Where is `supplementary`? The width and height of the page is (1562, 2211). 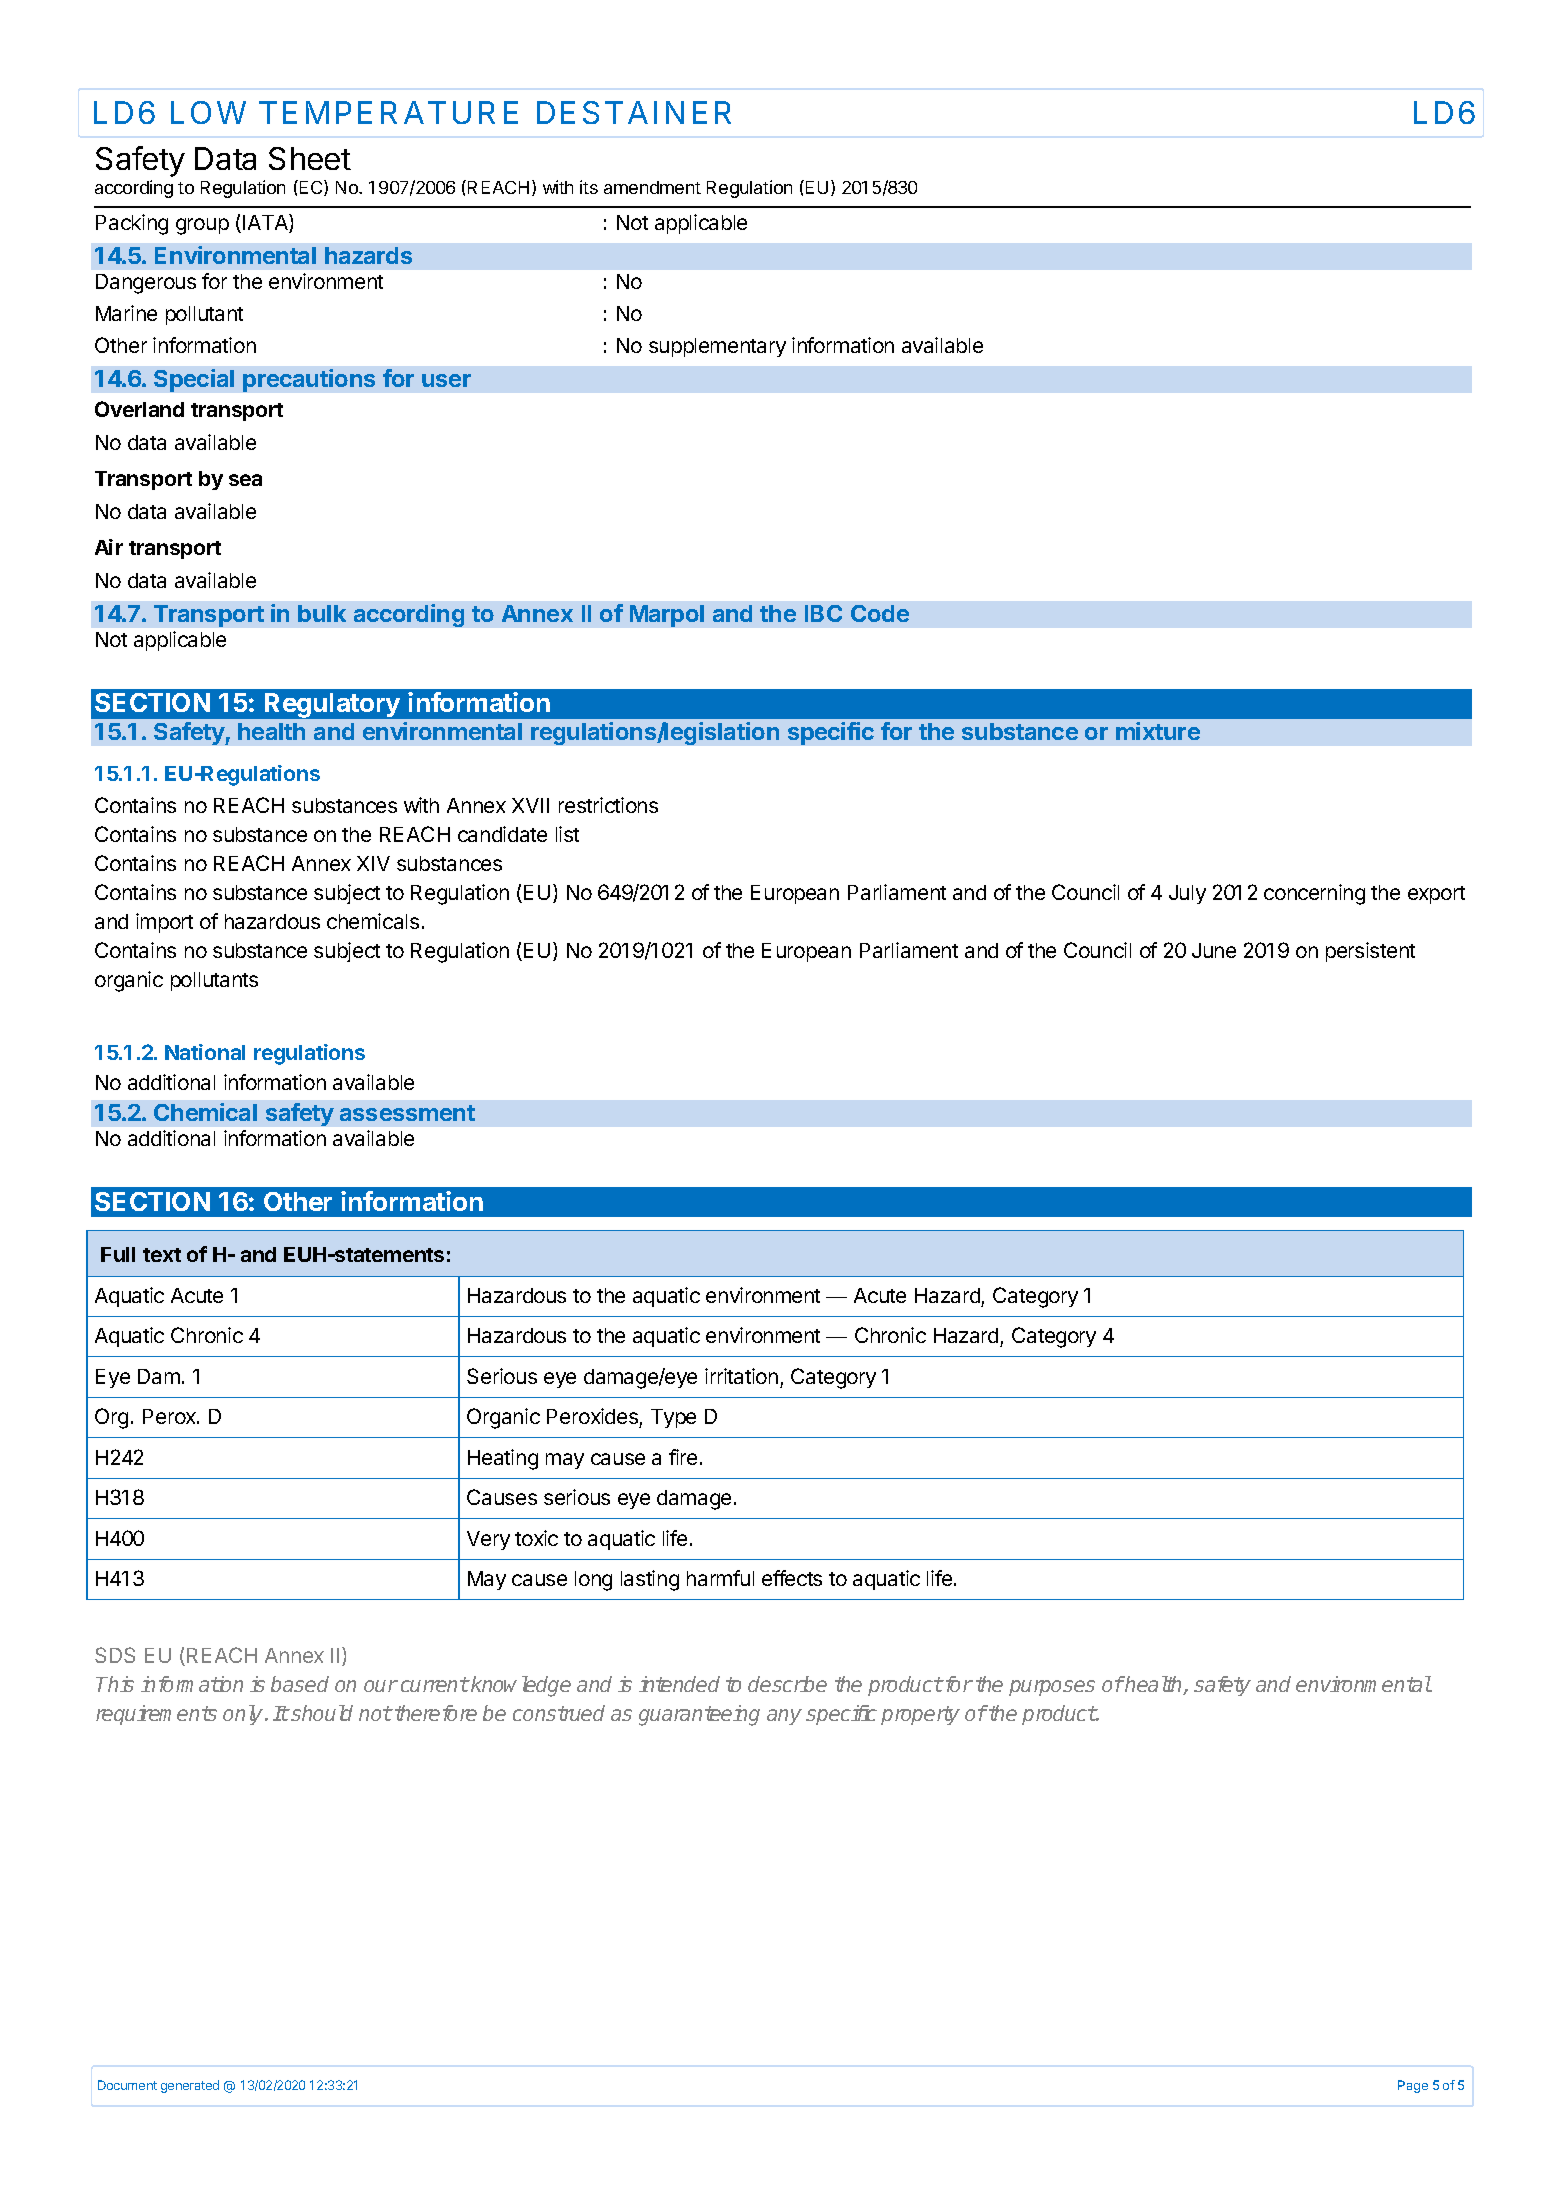 supplementary is located at coordinates (717, 347).
